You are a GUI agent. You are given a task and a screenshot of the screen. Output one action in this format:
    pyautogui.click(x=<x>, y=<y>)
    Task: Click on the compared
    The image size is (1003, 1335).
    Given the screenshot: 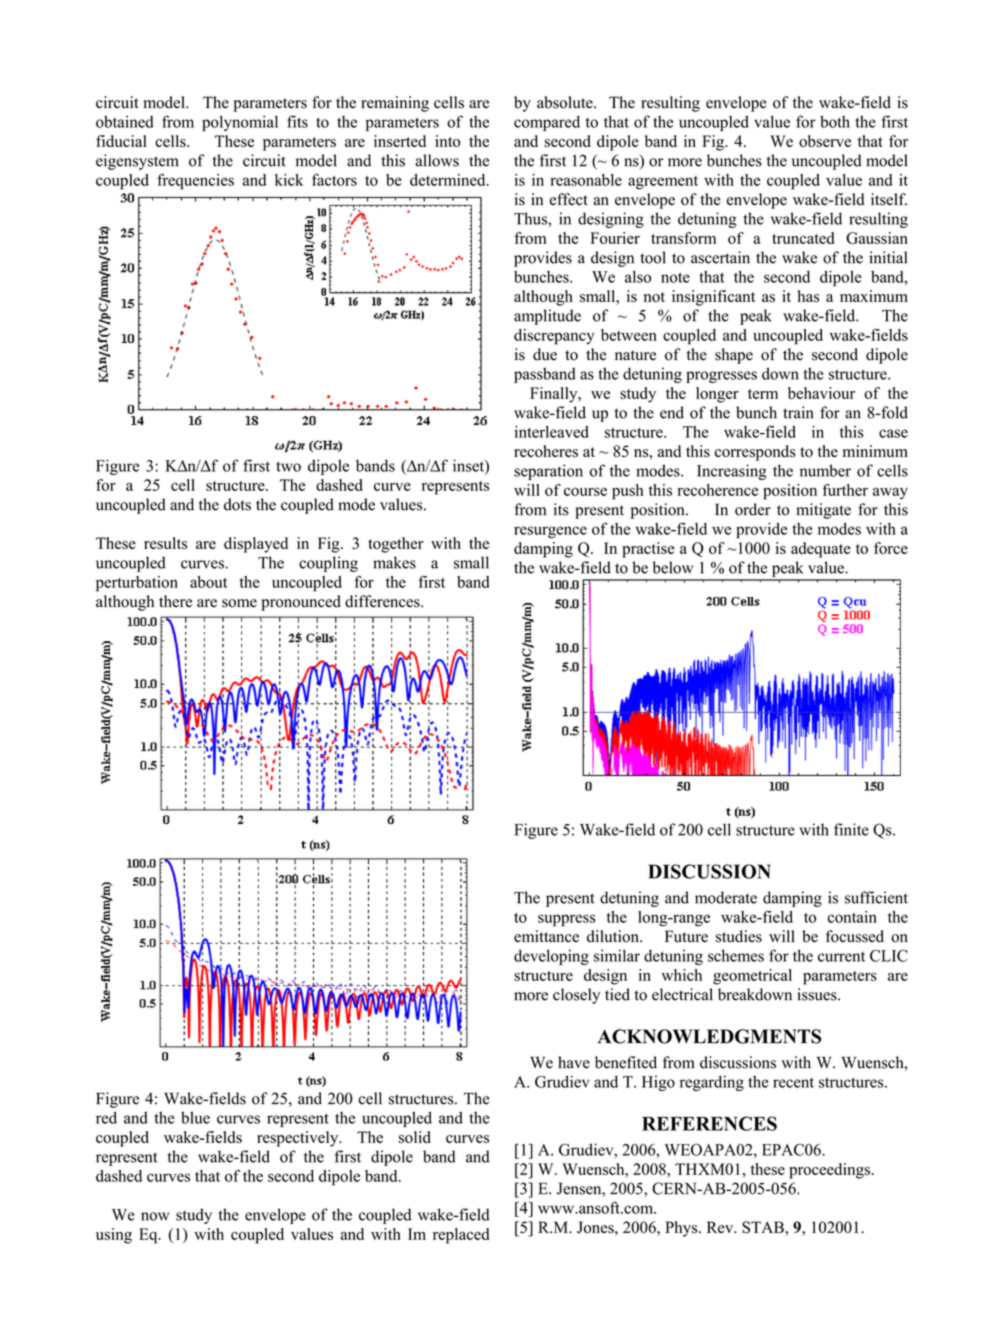 What is the action you would take?
    pyautogui.click(x=547, y=123)
